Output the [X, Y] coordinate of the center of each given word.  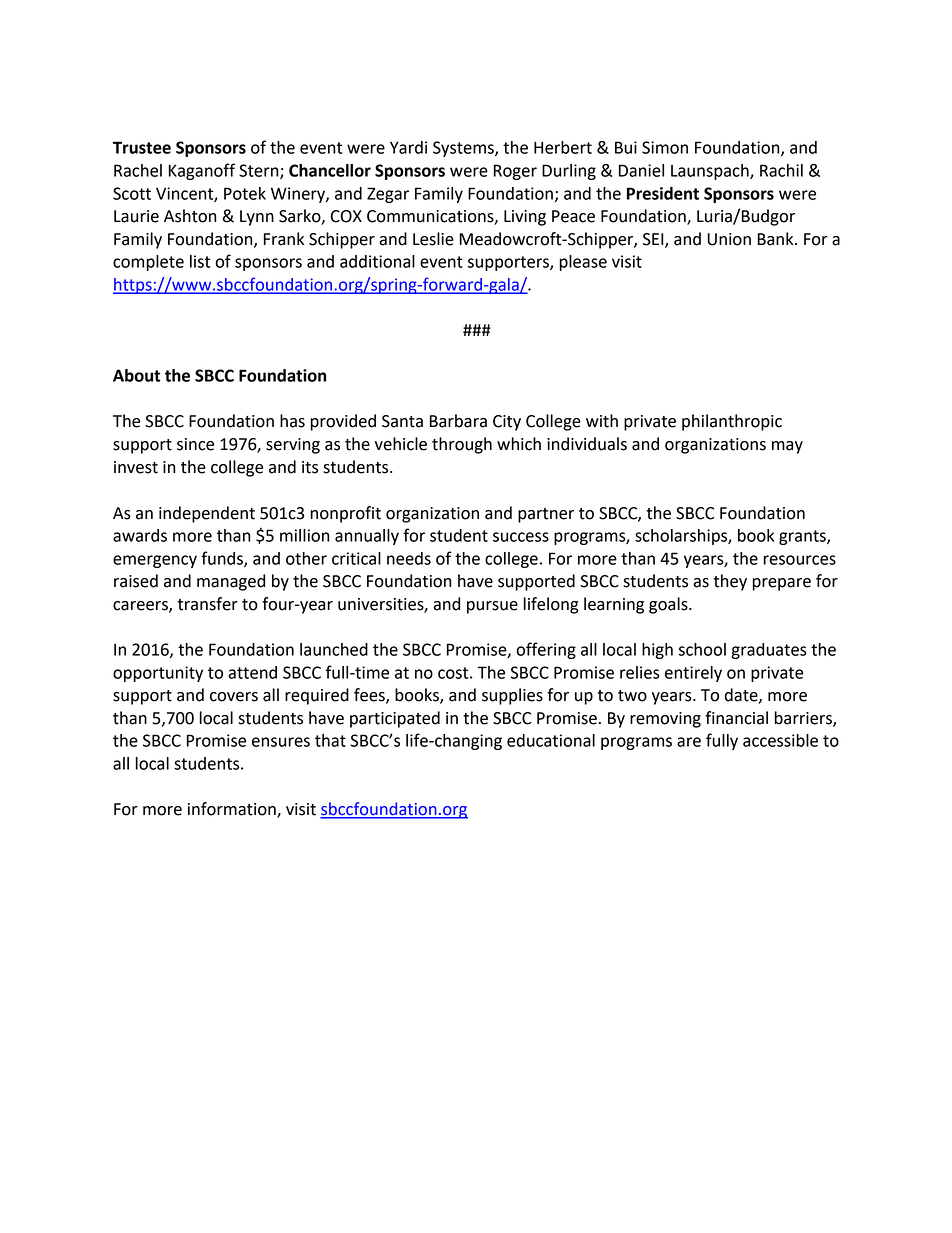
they [730, 582]
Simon [665, 147]
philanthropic [732, 422]
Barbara [458, 421]
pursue [492, 607]
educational [551, 740]
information [233, 810]
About [137, 375]
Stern [260, 171]
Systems [464, 149]
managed [231, 582]
